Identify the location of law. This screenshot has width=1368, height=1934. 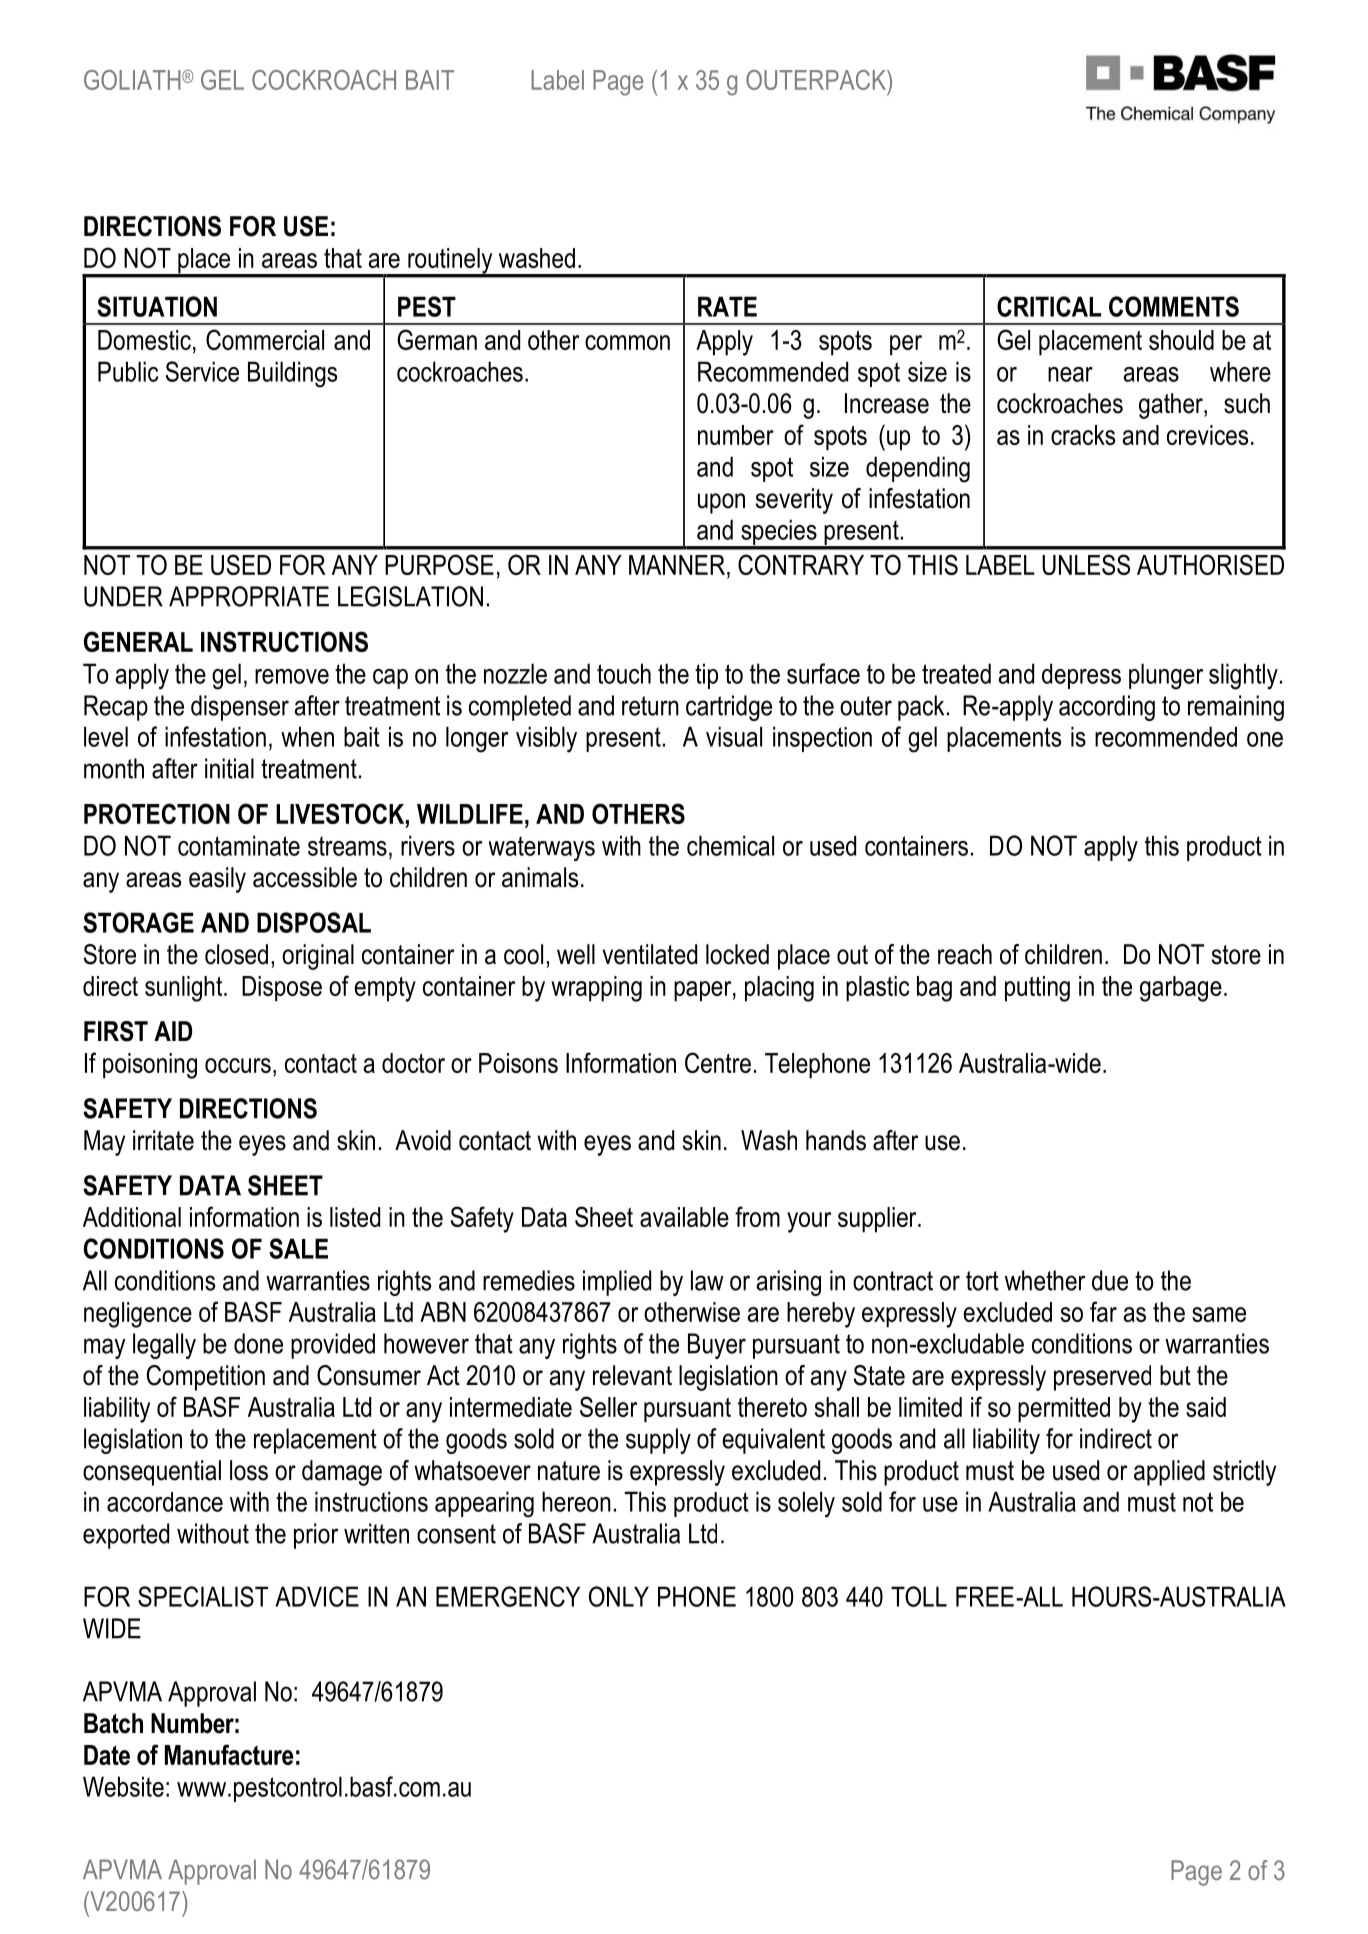
(707, 1280).
